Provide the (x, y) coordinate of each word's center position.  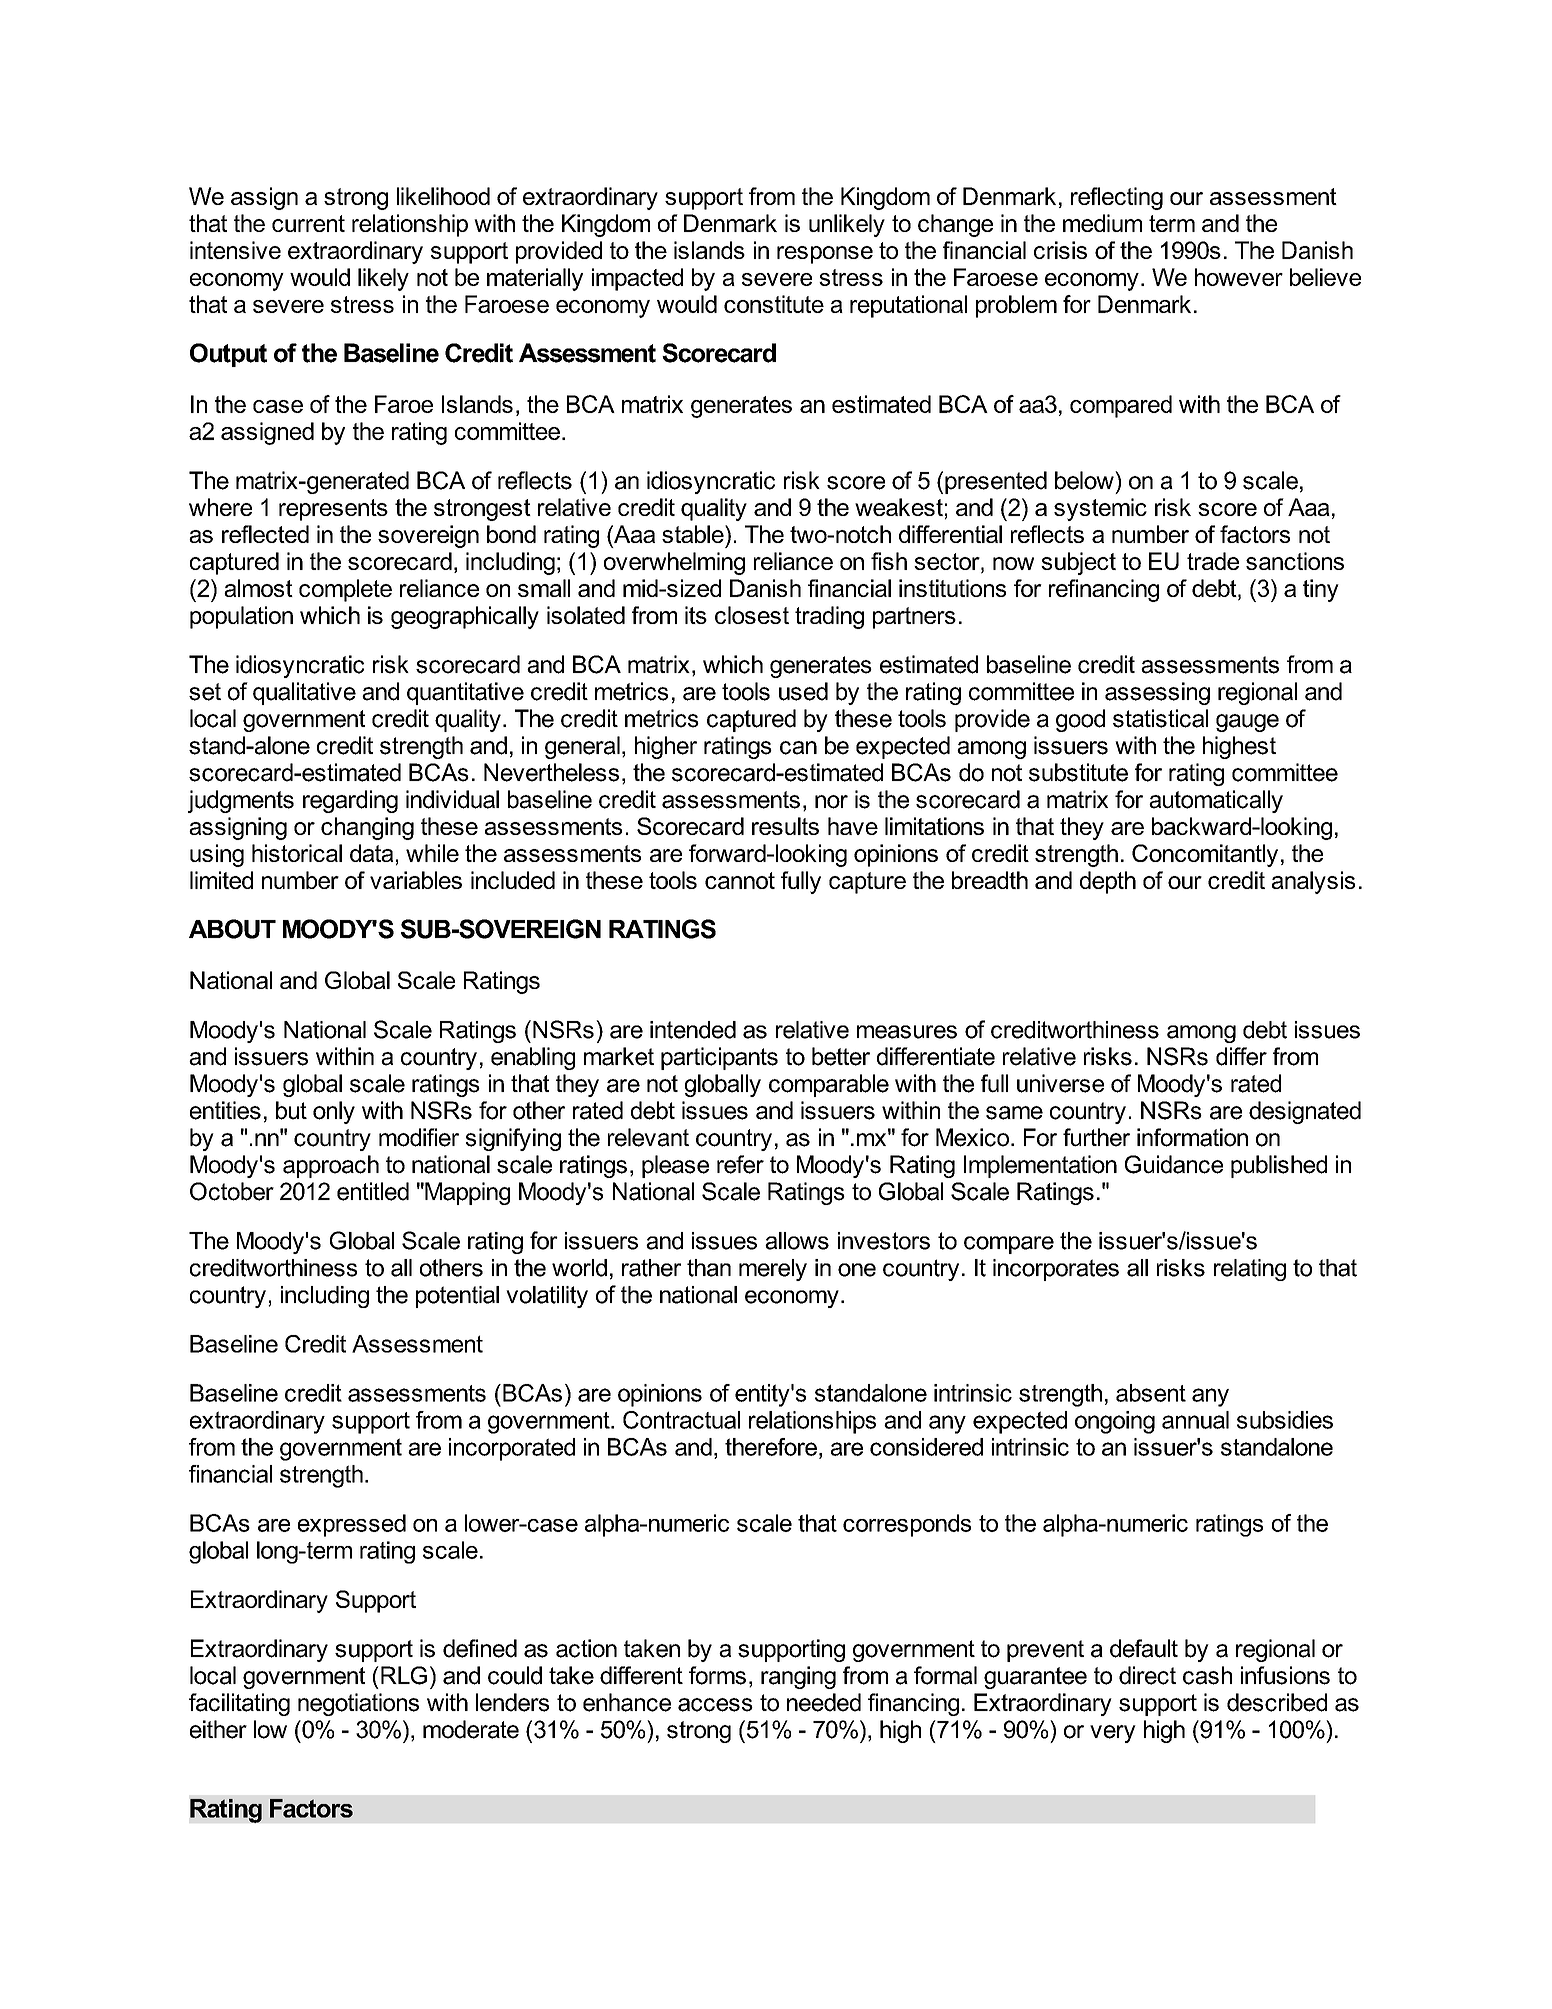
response (825, 255)
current (308, 223)
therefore (771, 1447)
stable (694, 534)
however (1239, 277)
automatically (1216, 801)
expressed (352, 1525)
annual (1195, 1420)
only (334, 1112)
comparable (829, 1085)
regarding (350, 801)
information (1192, 1137)
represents (333, 510)
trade (1213, 561)
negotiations (358, 1704)
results (785, 826)
